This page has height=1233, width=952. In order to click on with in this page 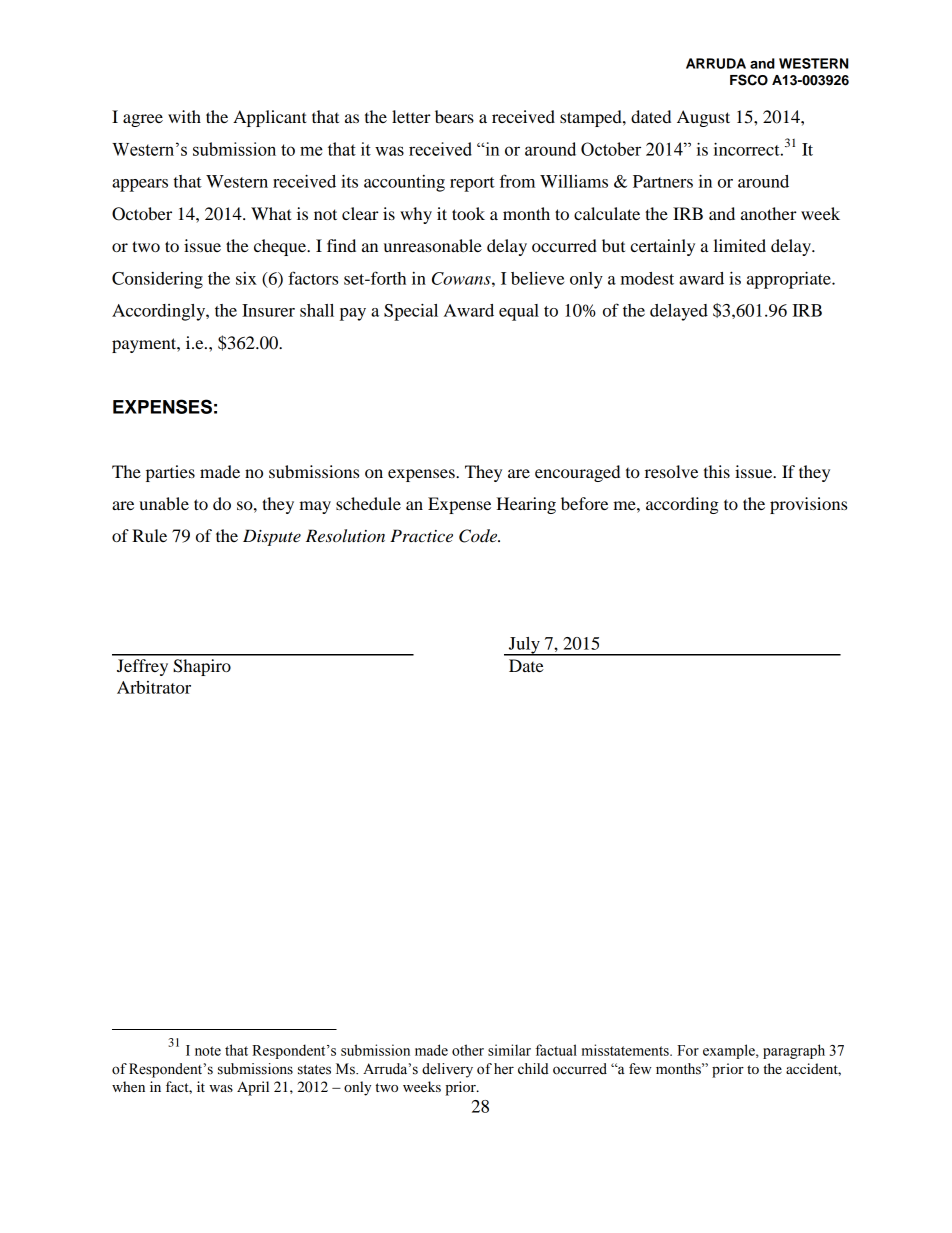, I will do `click(184, 116)`.
